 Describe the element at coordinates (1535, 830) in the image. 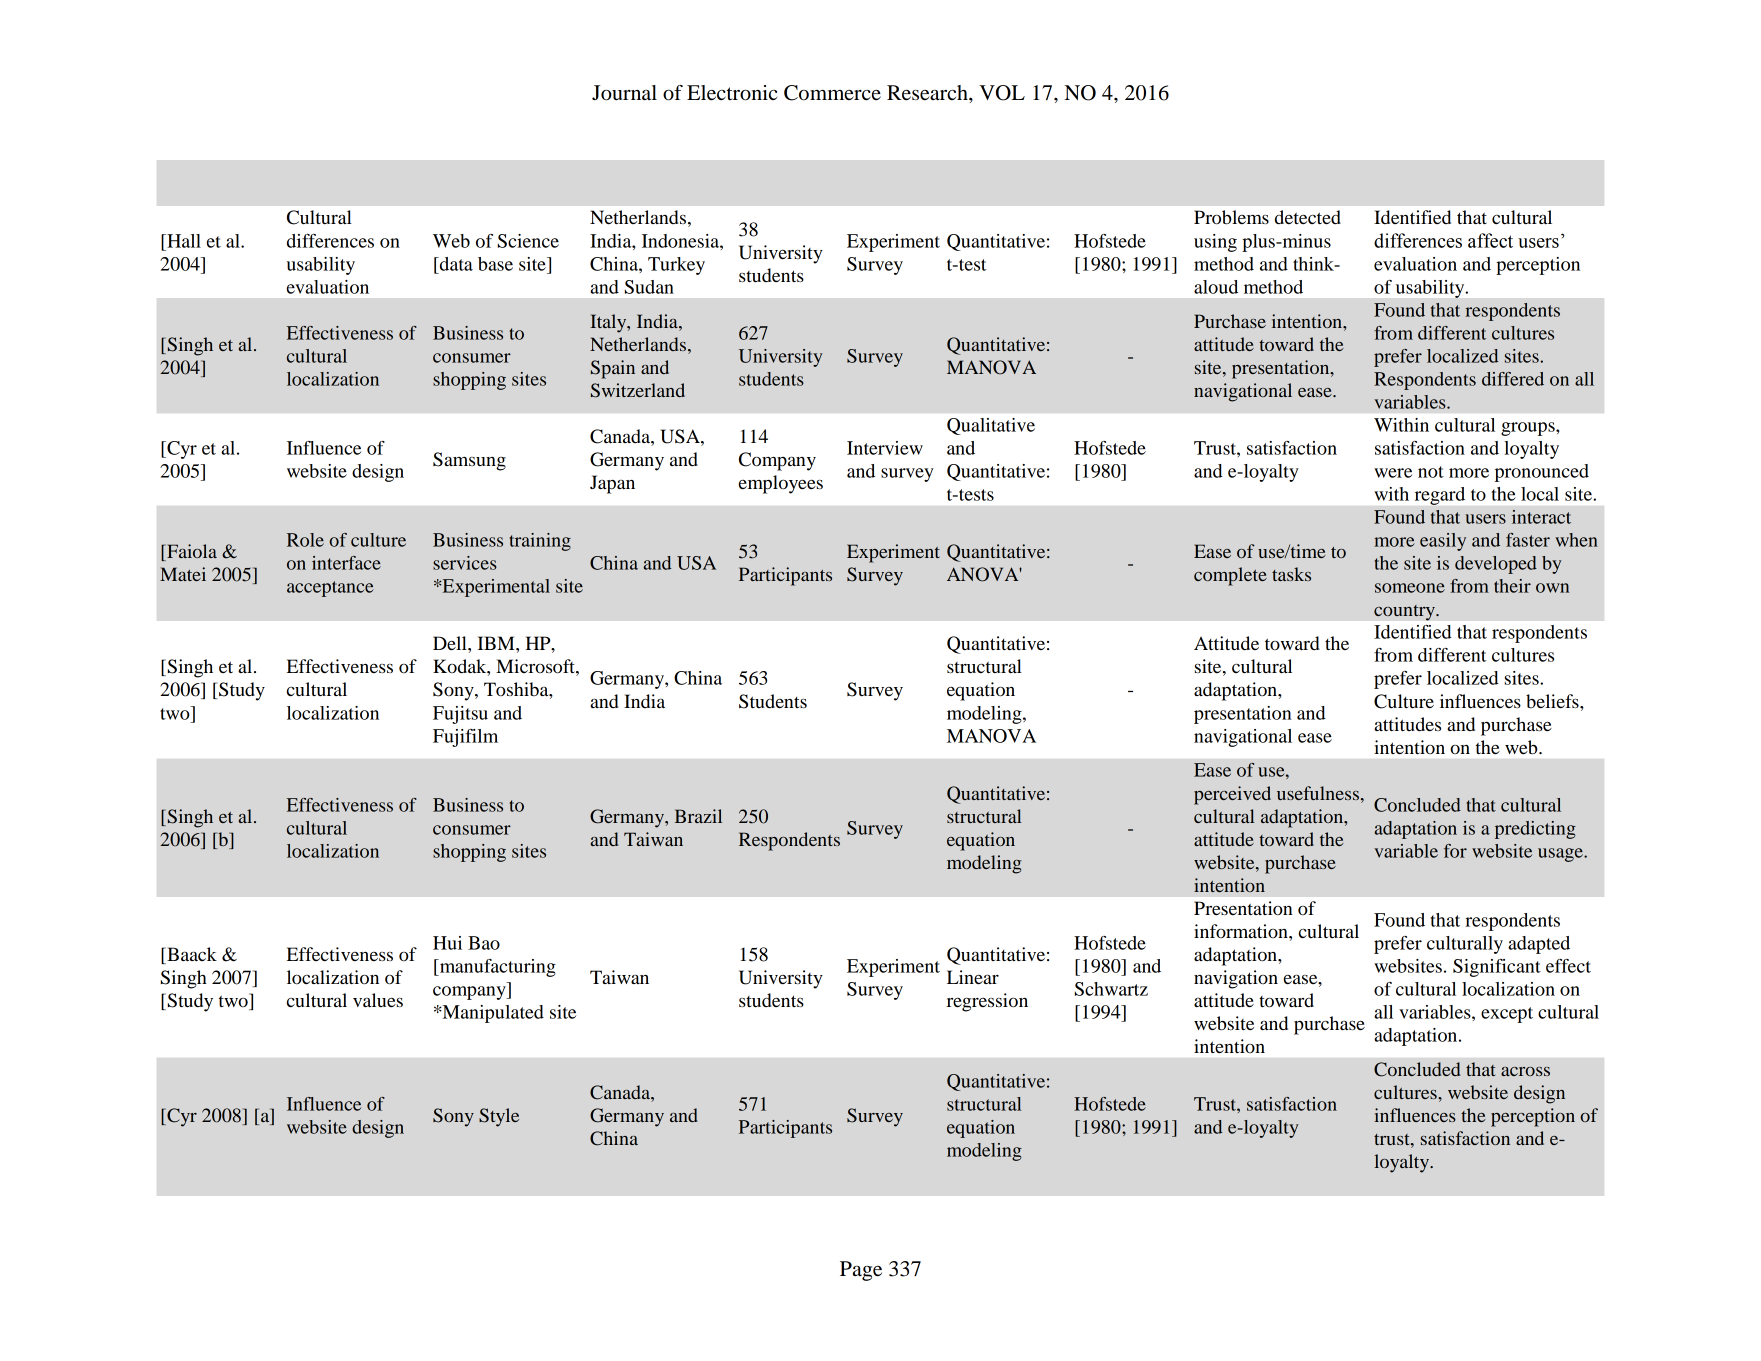

I see `predicting` at that location.
